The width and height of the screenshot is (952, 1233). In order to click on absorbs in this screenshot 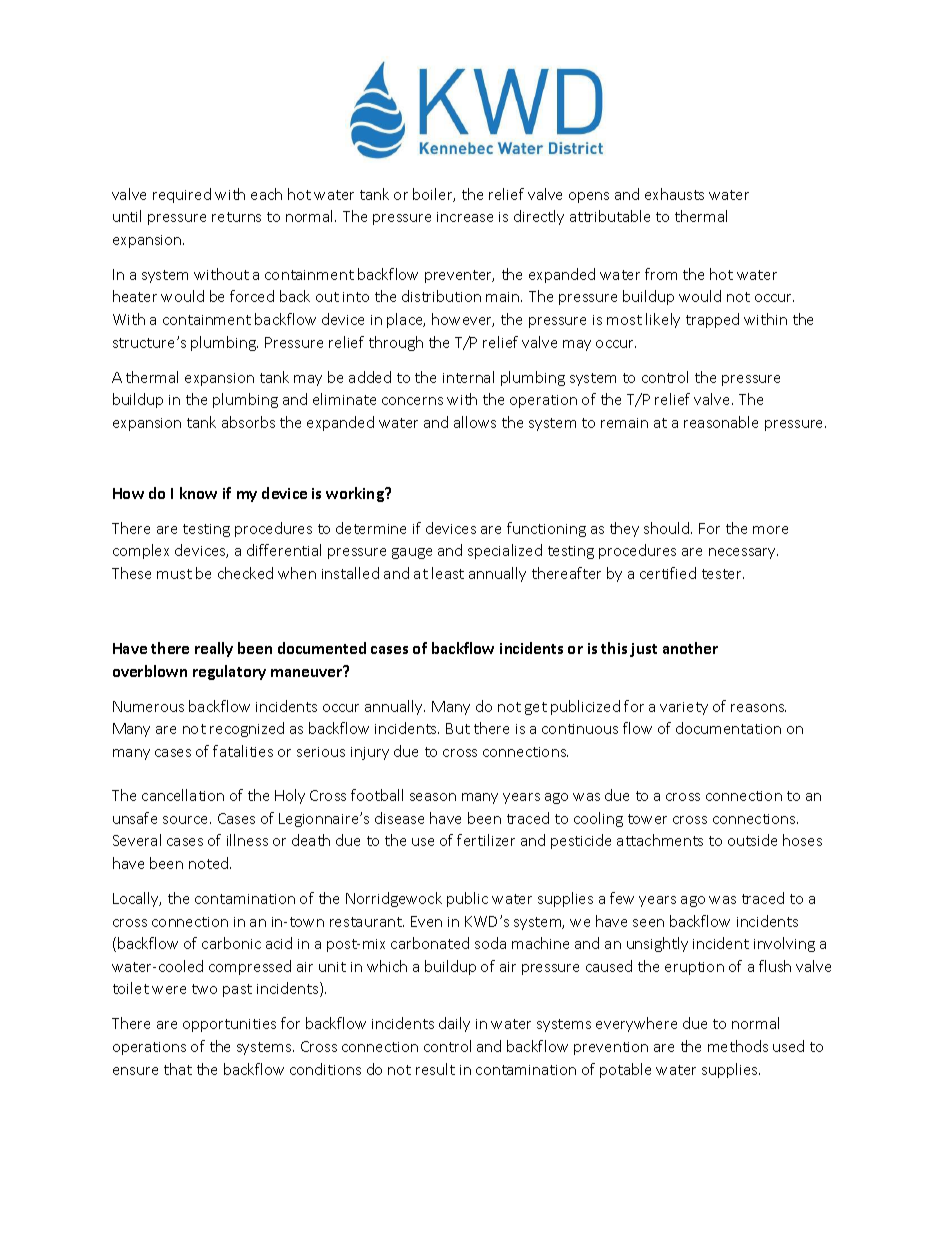, I will do `click(248, 422)`.
